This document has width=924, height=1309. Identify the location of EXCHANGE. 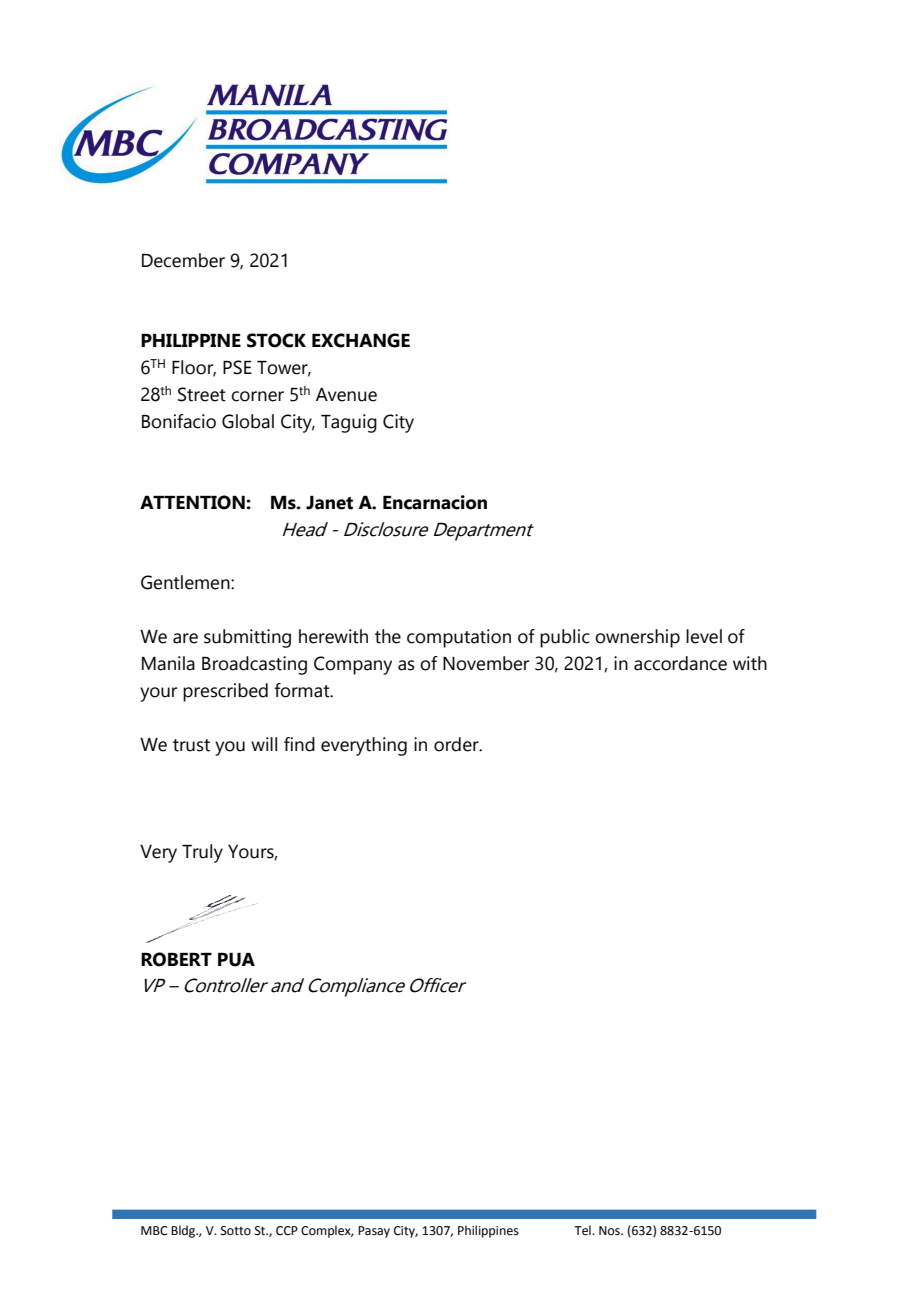
(361, 340).
